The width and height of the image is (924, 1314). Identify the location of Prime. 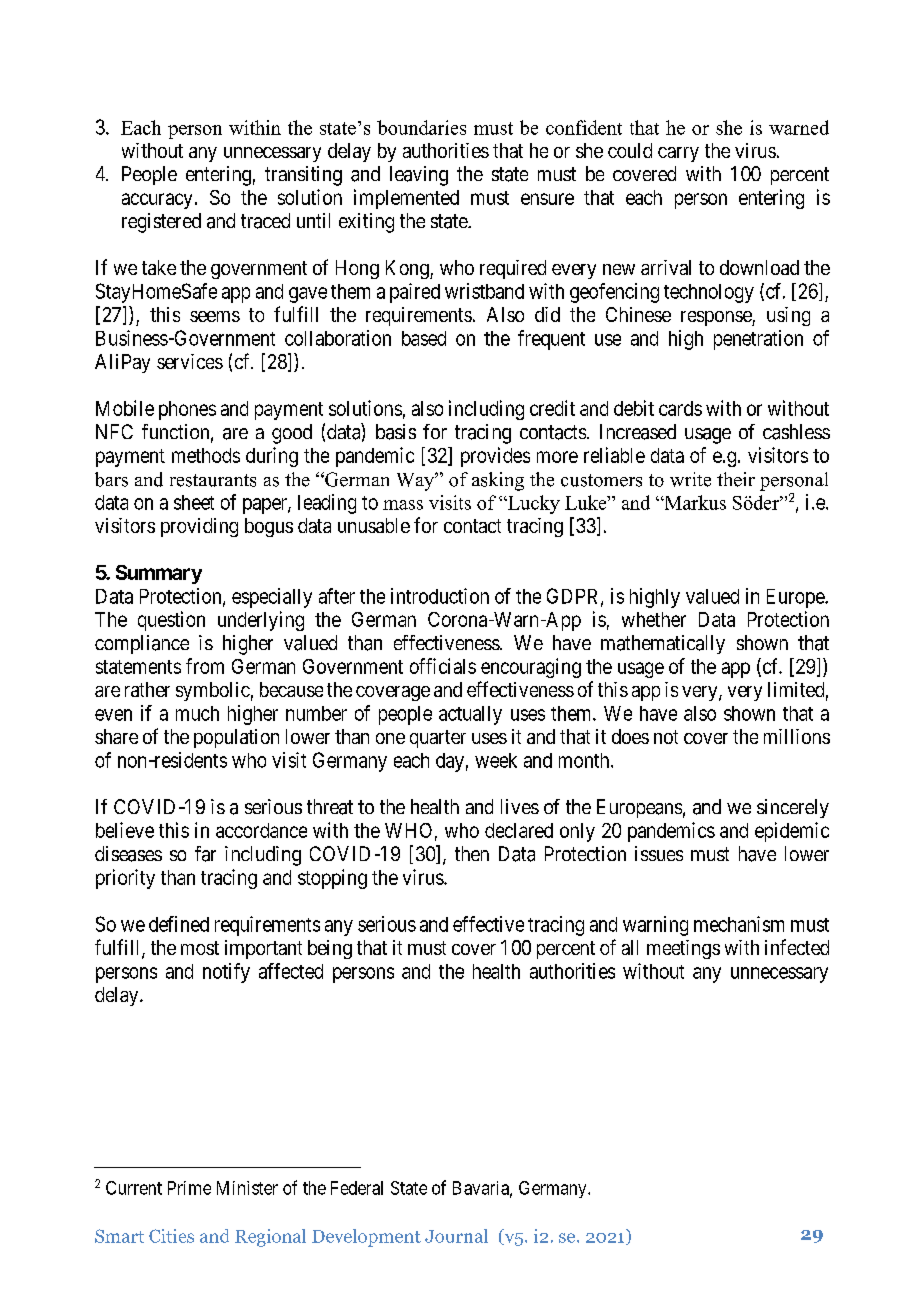
(189, 1188).
